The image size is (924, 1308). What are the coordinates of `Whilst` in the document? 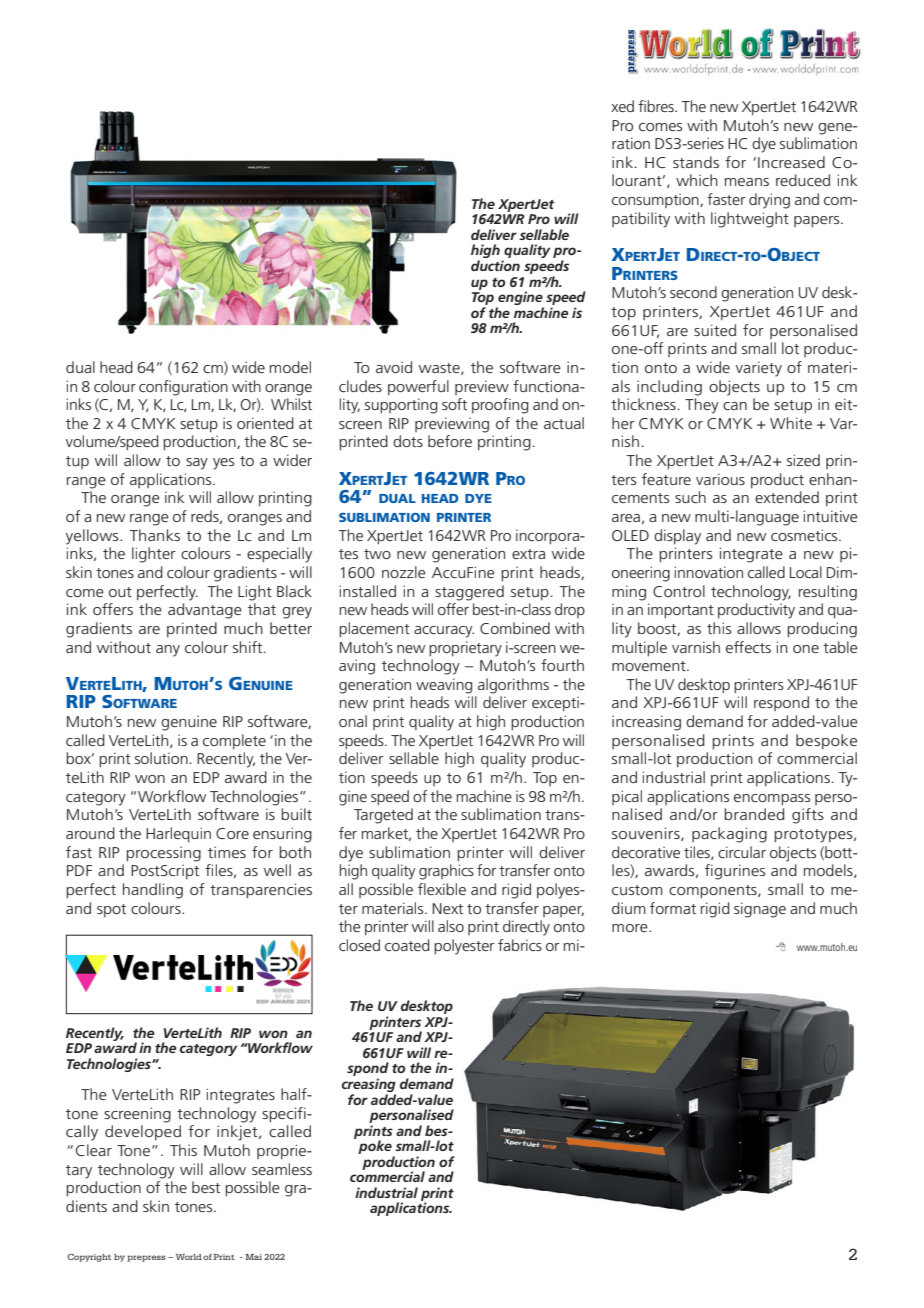 It's located at (291, 404).
